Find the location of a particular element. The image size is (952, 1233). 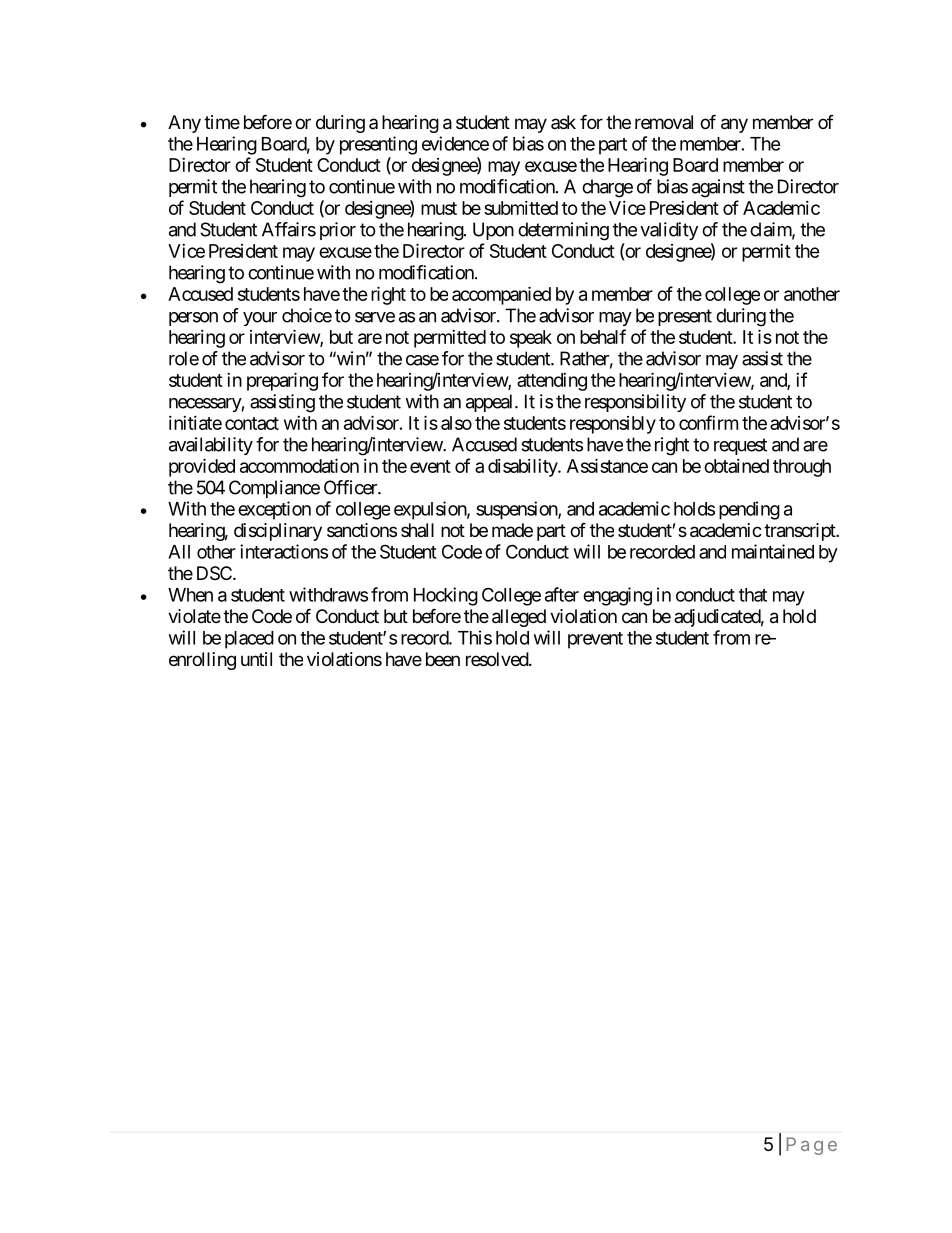

confirm is located at coordinates (708, 422).
